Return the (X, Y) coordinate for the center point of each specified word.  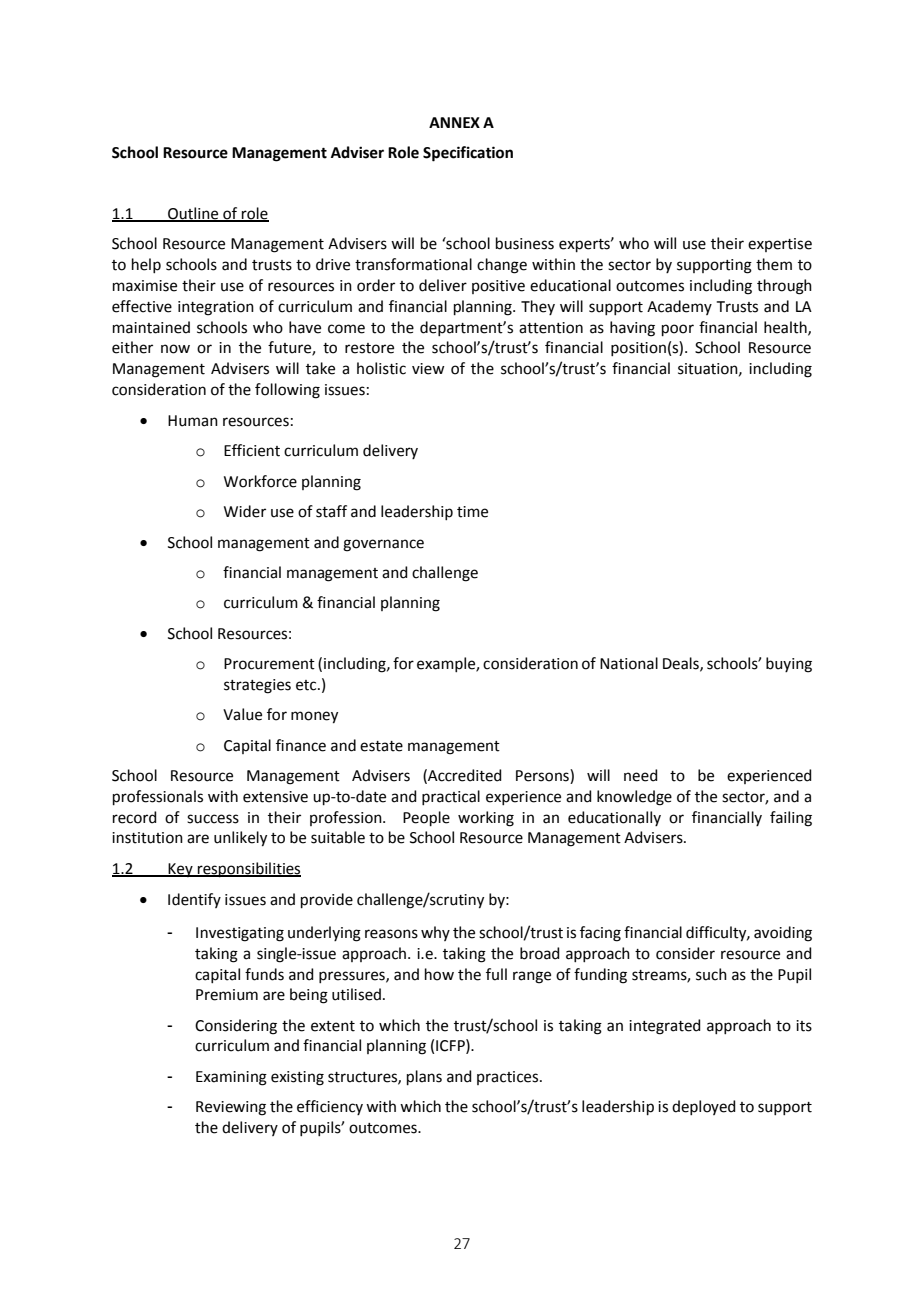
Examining (231, 1078)
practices (507, 1078)
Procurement (269, 664)
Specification (468, 154)
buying (789, 665)
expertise (780, 245)
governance (383, 545)
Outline (193, 214)
